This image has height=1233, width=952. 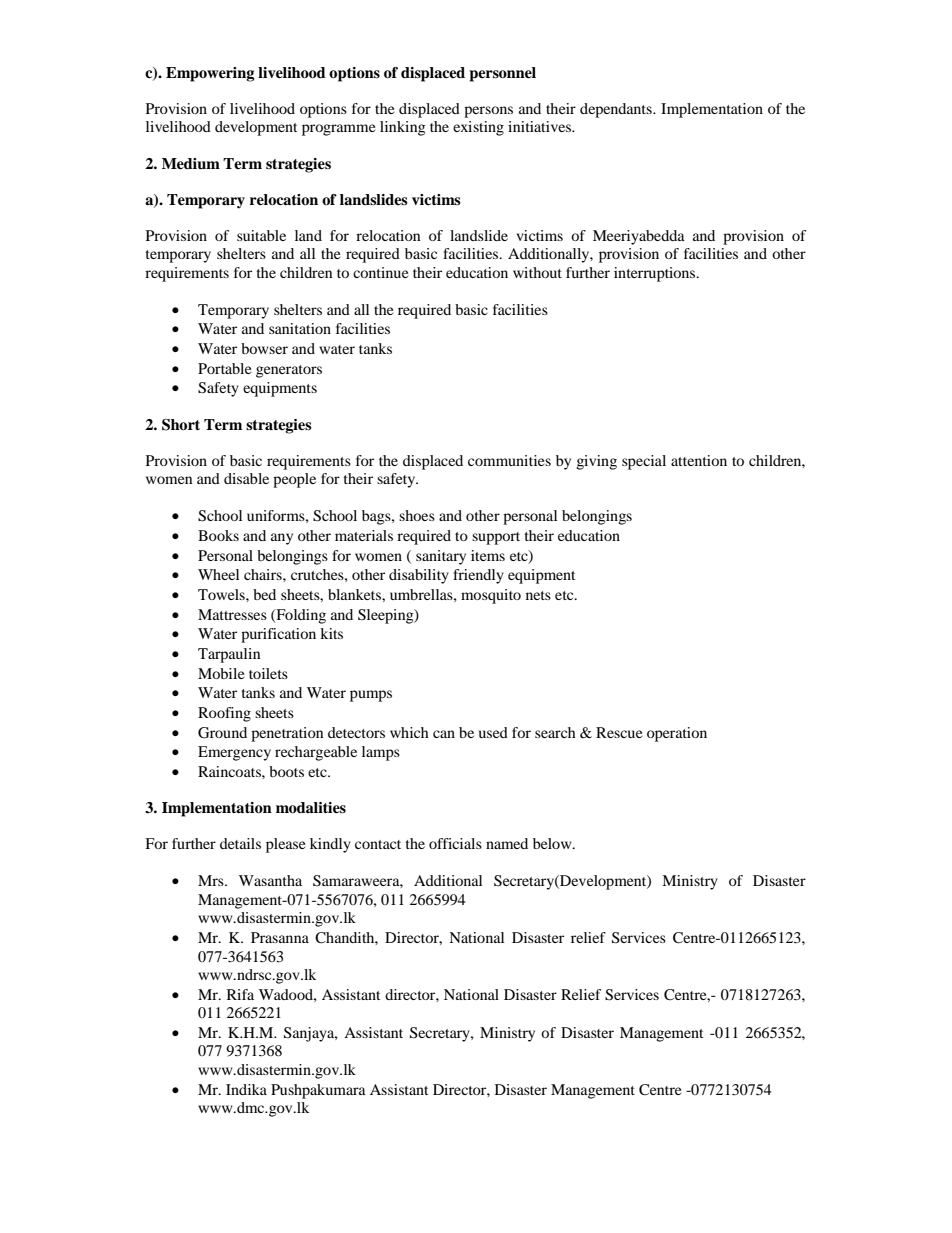 I want to click on Rescue, so click(x=619, y=732).
